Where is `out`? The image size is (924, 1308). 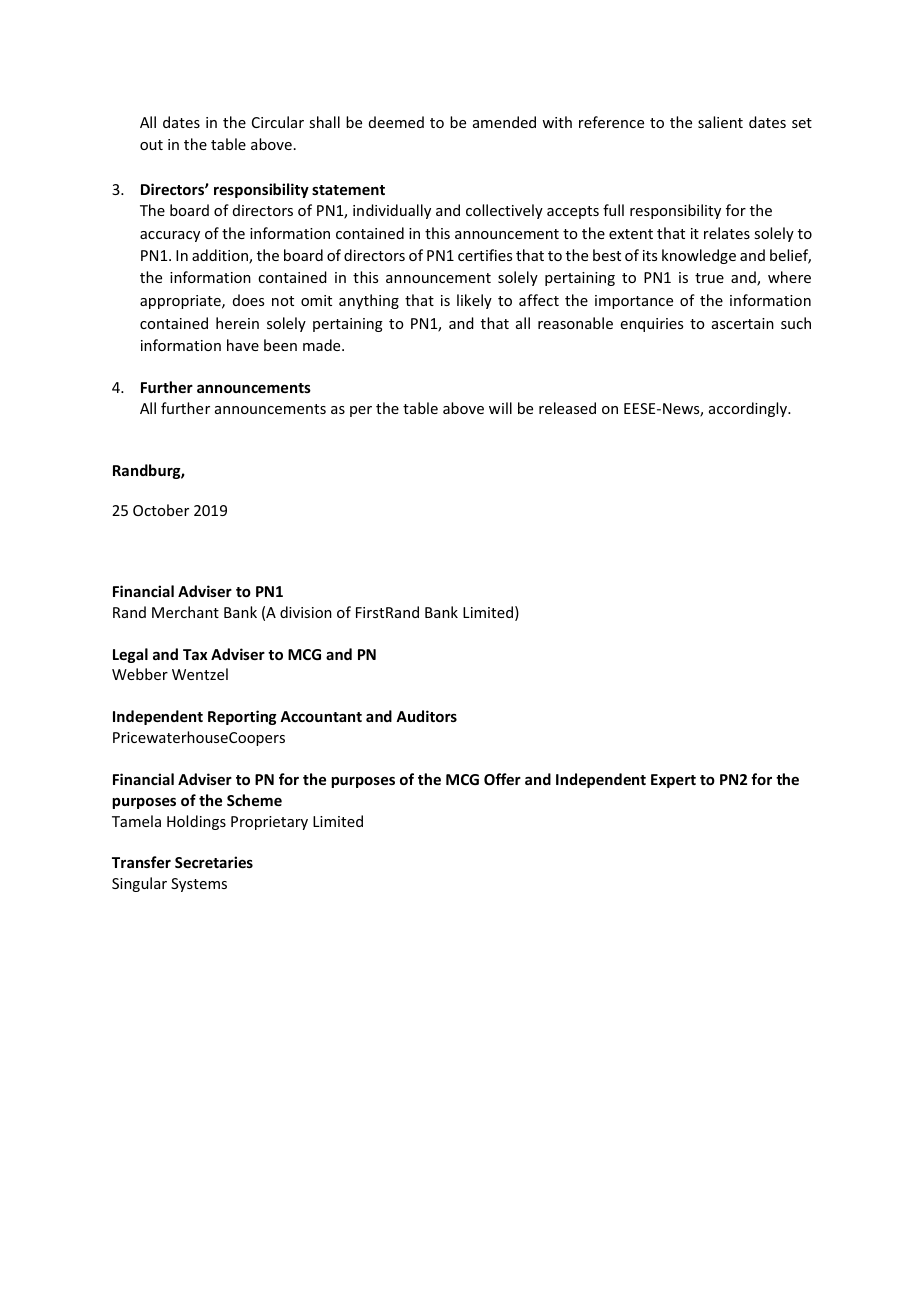
out is located at coordinates (151, 145).
